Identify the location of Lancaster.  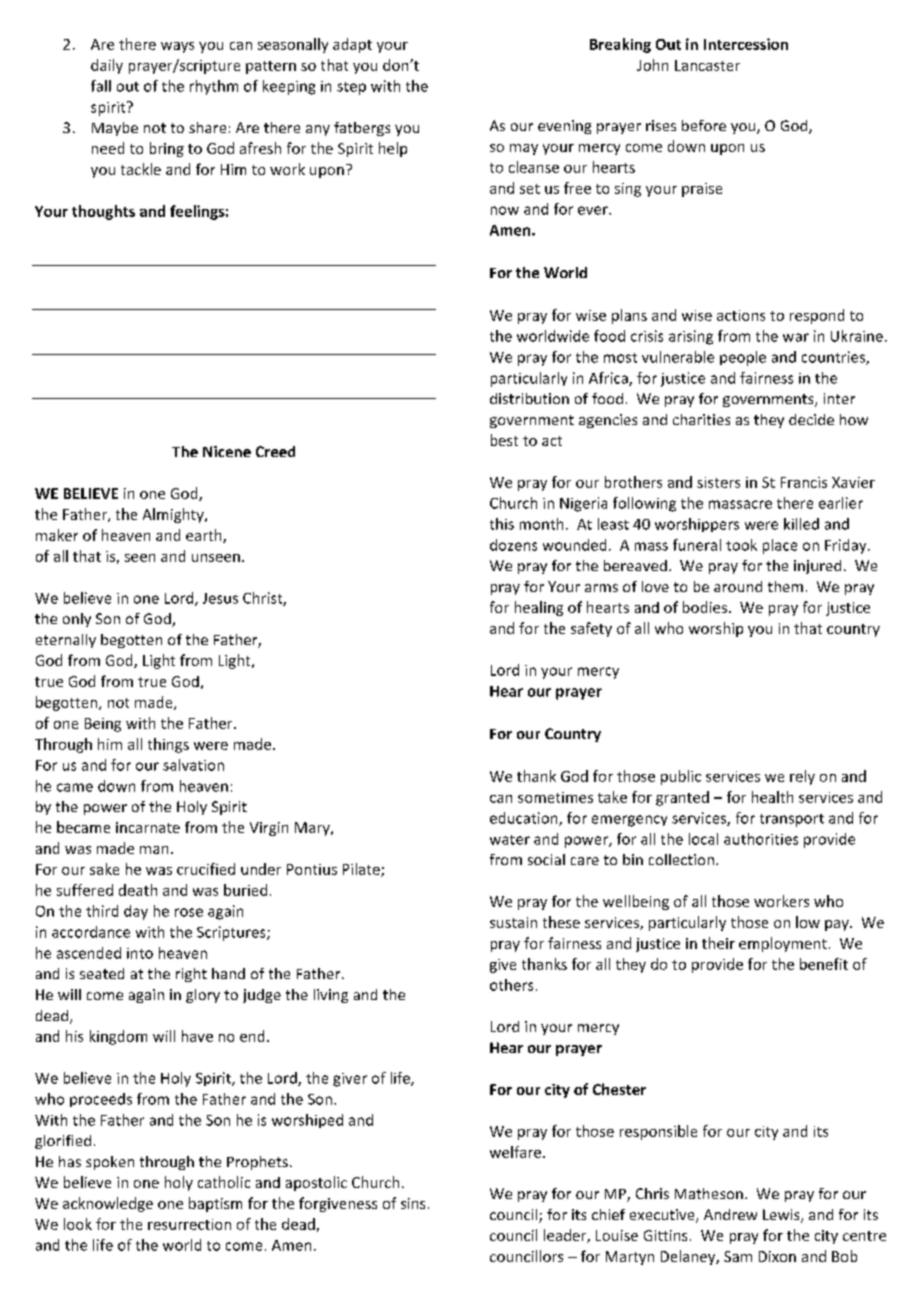
(707, 65).
